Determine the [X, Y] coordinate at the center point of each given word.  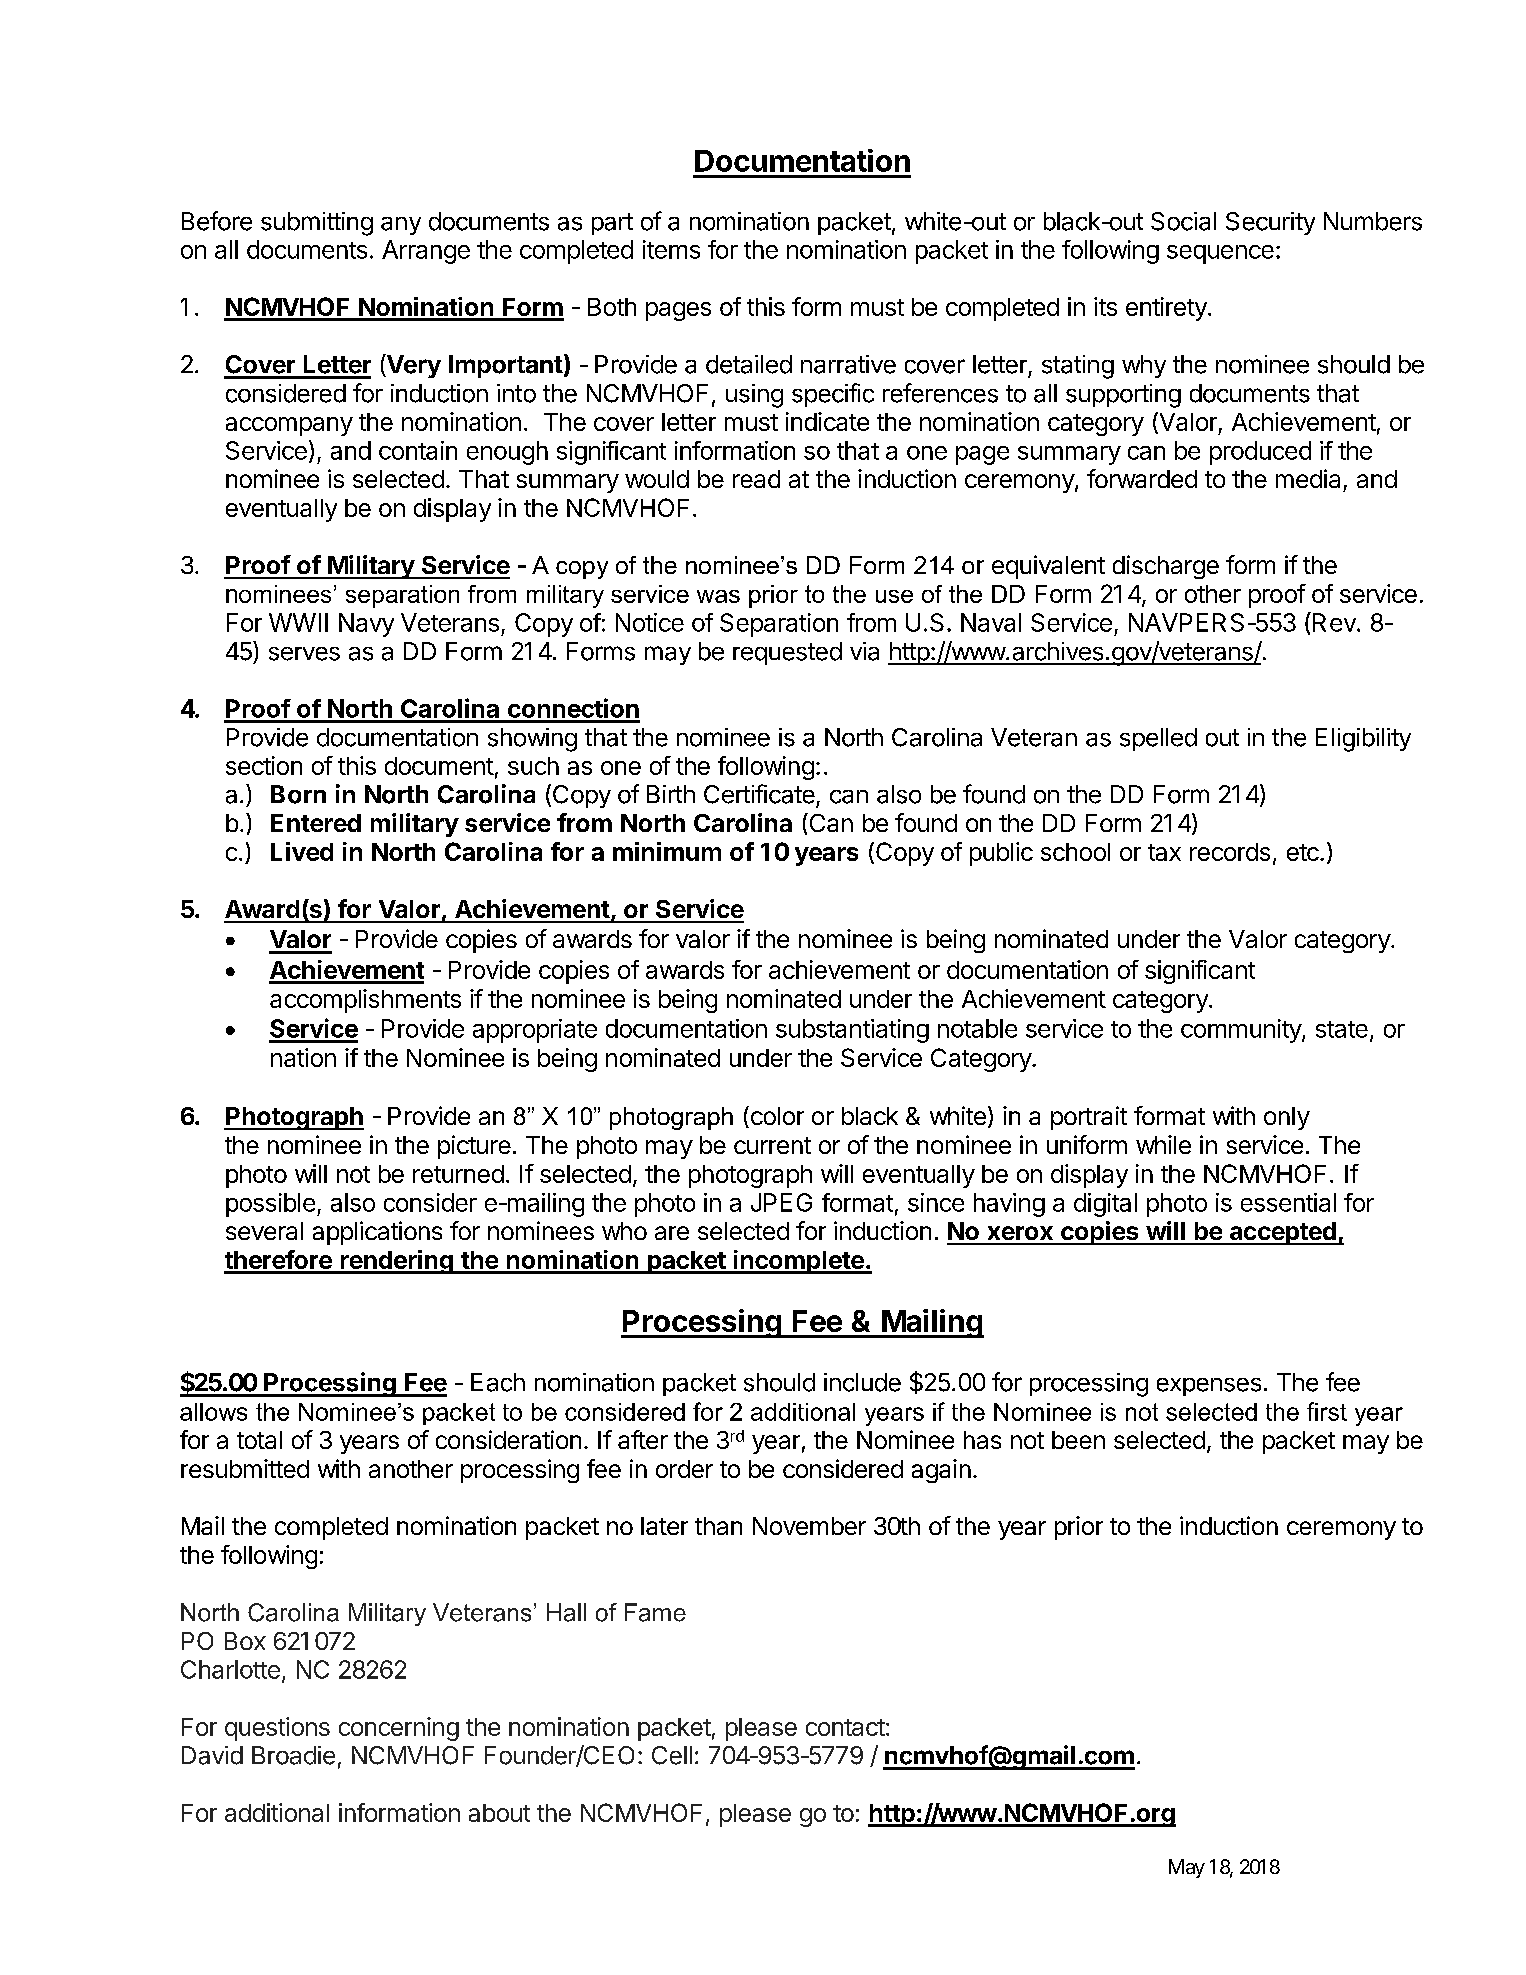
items [671, 249]
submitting [317, 224]
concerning [399, 1729]
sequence [1220, 254]
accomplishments [365, 1001]
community [1242, 1031]
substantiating [852, 1031]
